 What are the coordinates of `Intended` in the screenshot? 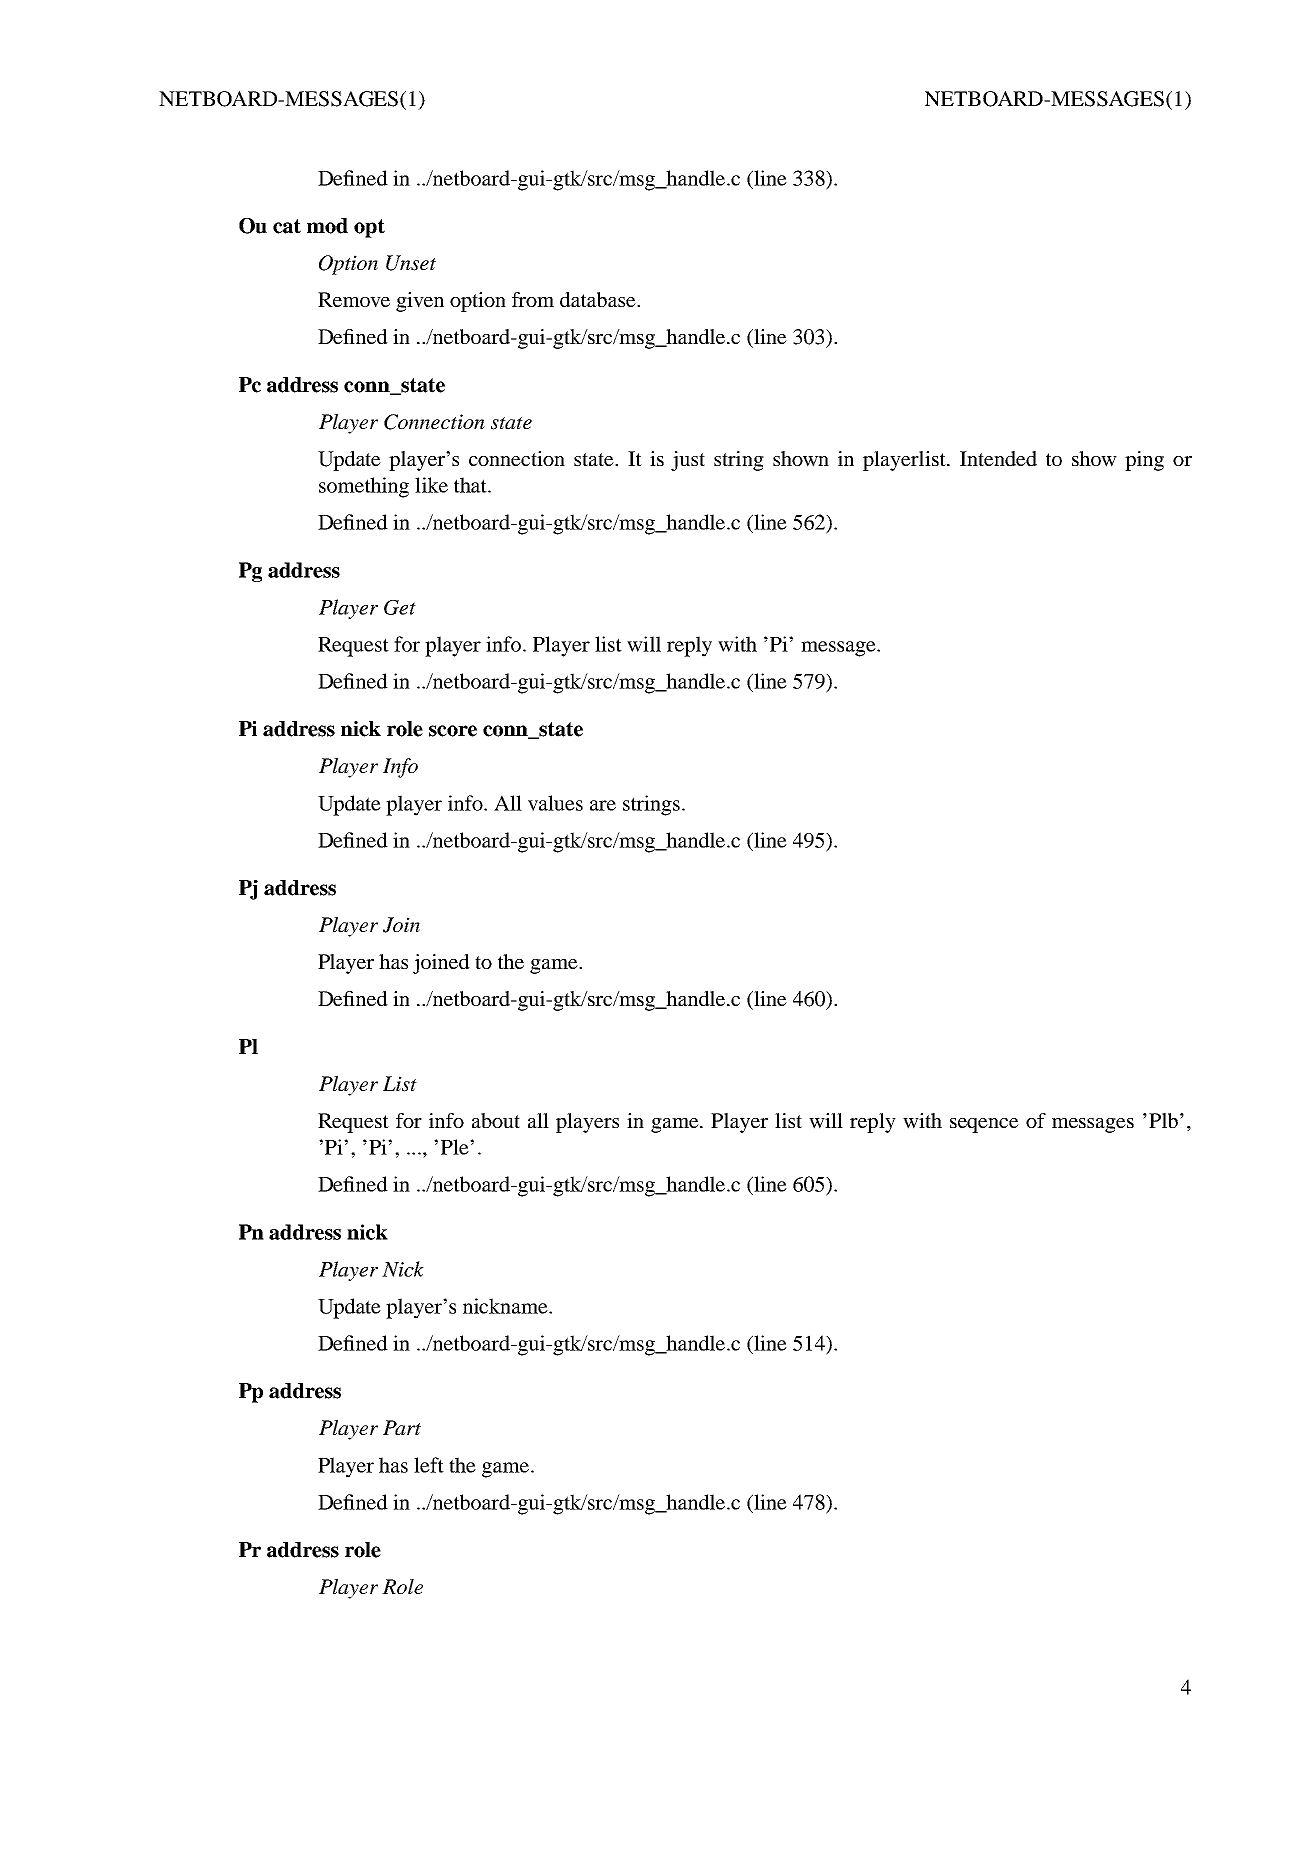 It's located at (998, 458).
